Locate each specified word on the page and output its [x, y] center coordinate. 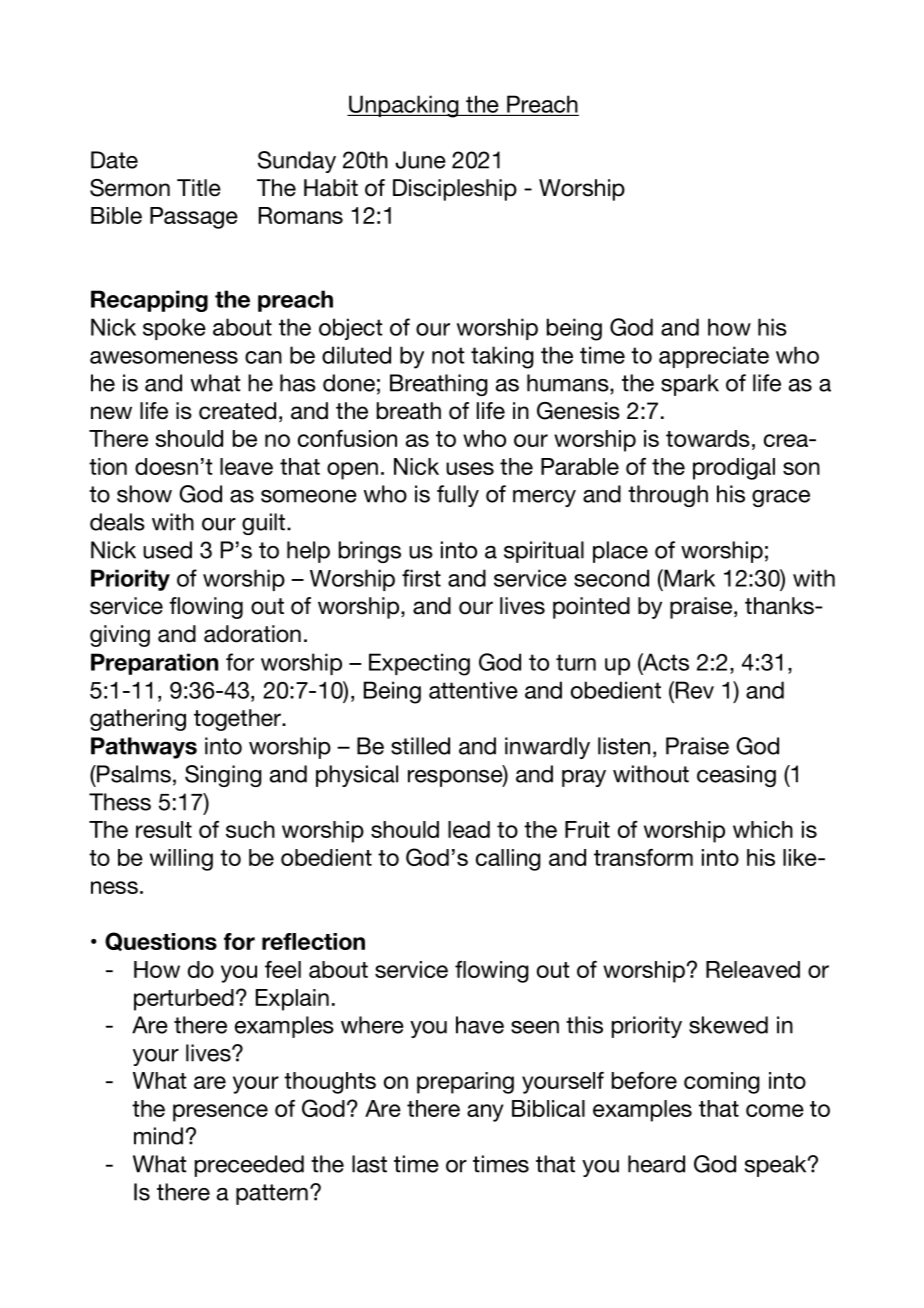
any [485, 1113]
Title [199, 188]
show [144, 494]
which [763, 829]
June [420, 160]
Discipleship [455, 190]
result [164, 829]
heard [656, 1164]
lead [469, 829]
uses [470, 468]
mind [158, 1136]
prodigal [734, 469]
